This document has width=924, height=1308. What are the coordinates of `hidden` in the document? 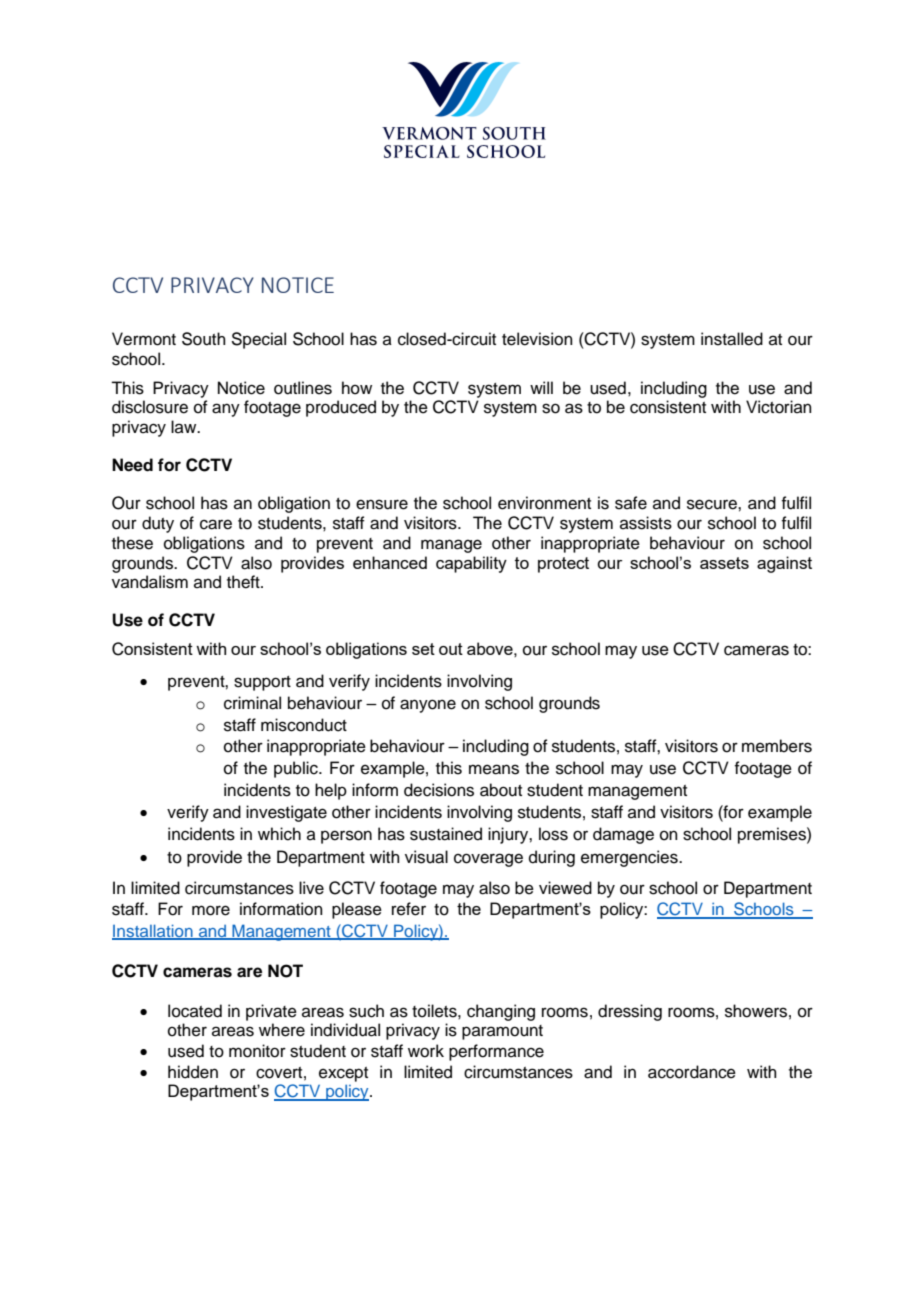 It's located at (193, 1072).
